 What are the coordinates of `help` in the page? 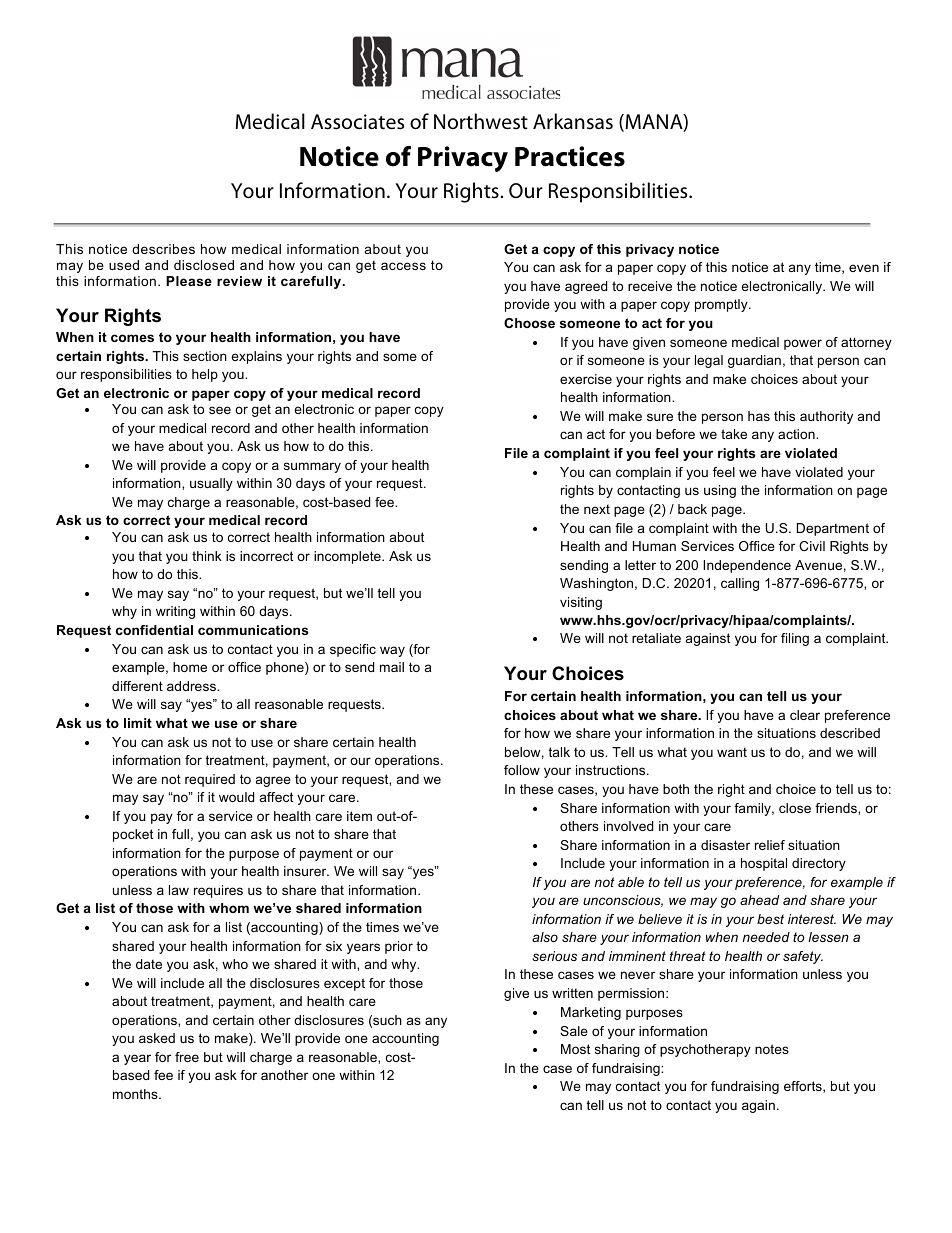 It's located at (205, 375).
